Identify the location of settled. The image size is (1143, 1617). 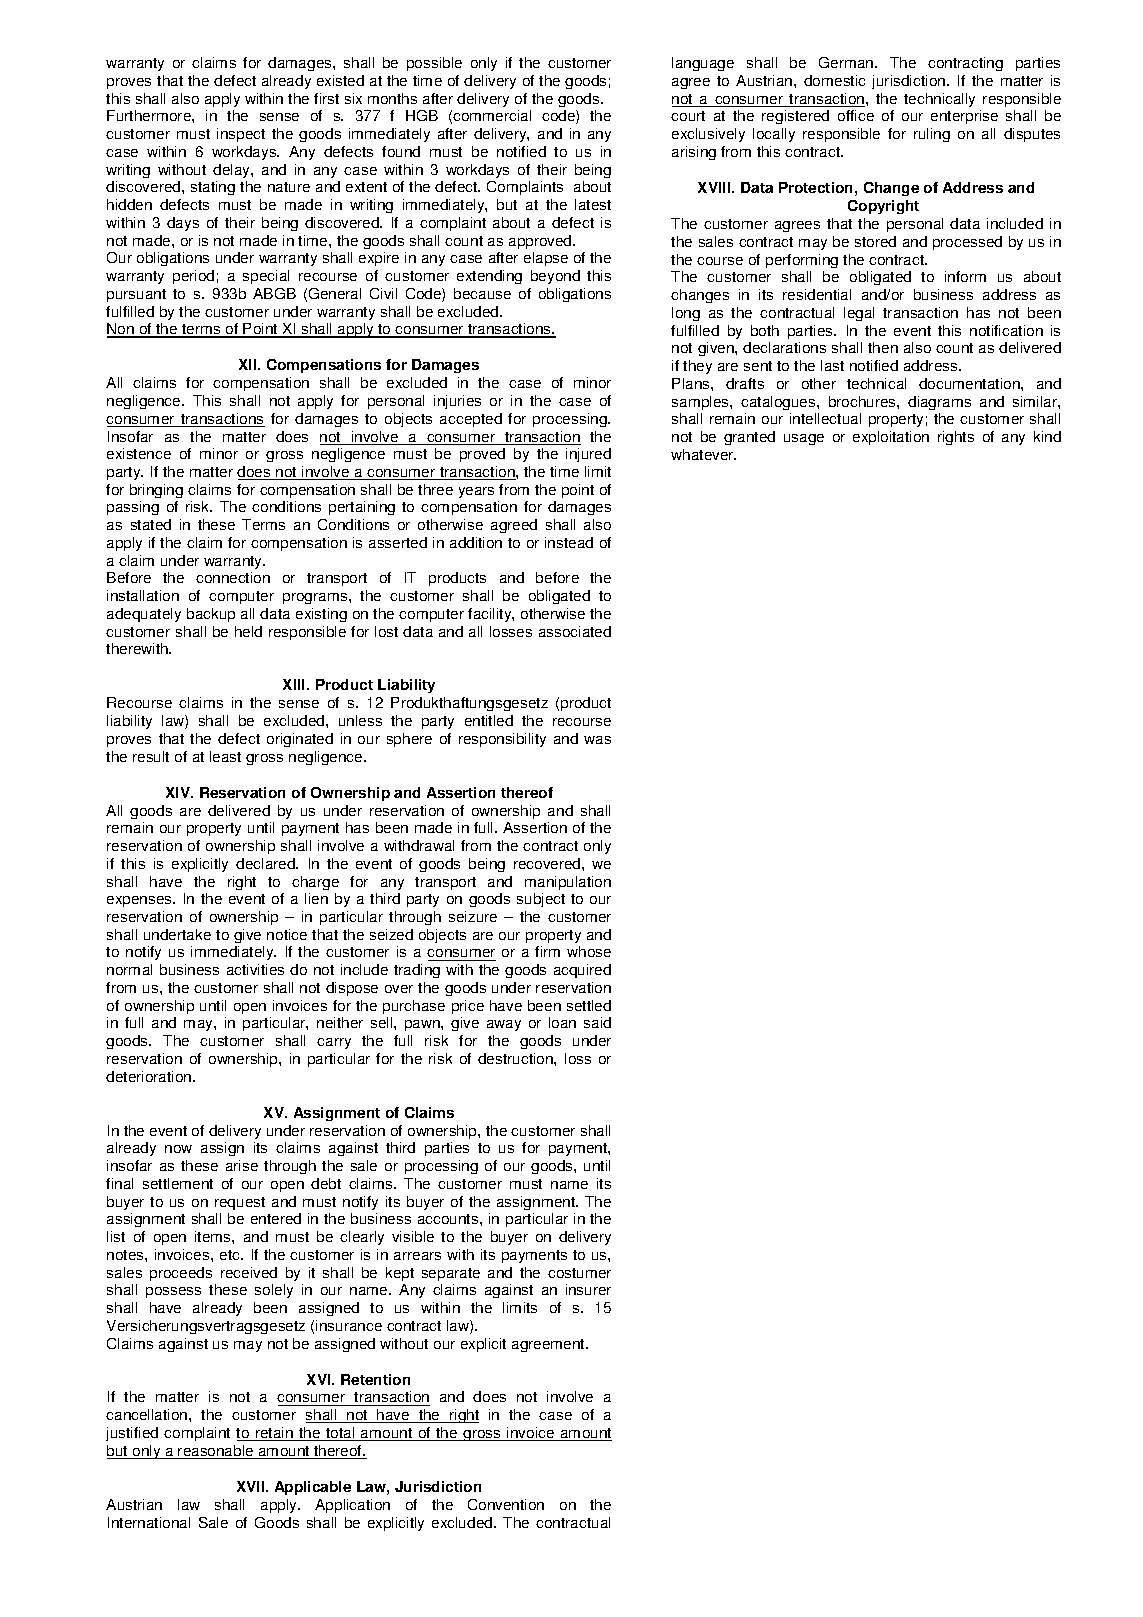
(589, 1005).
